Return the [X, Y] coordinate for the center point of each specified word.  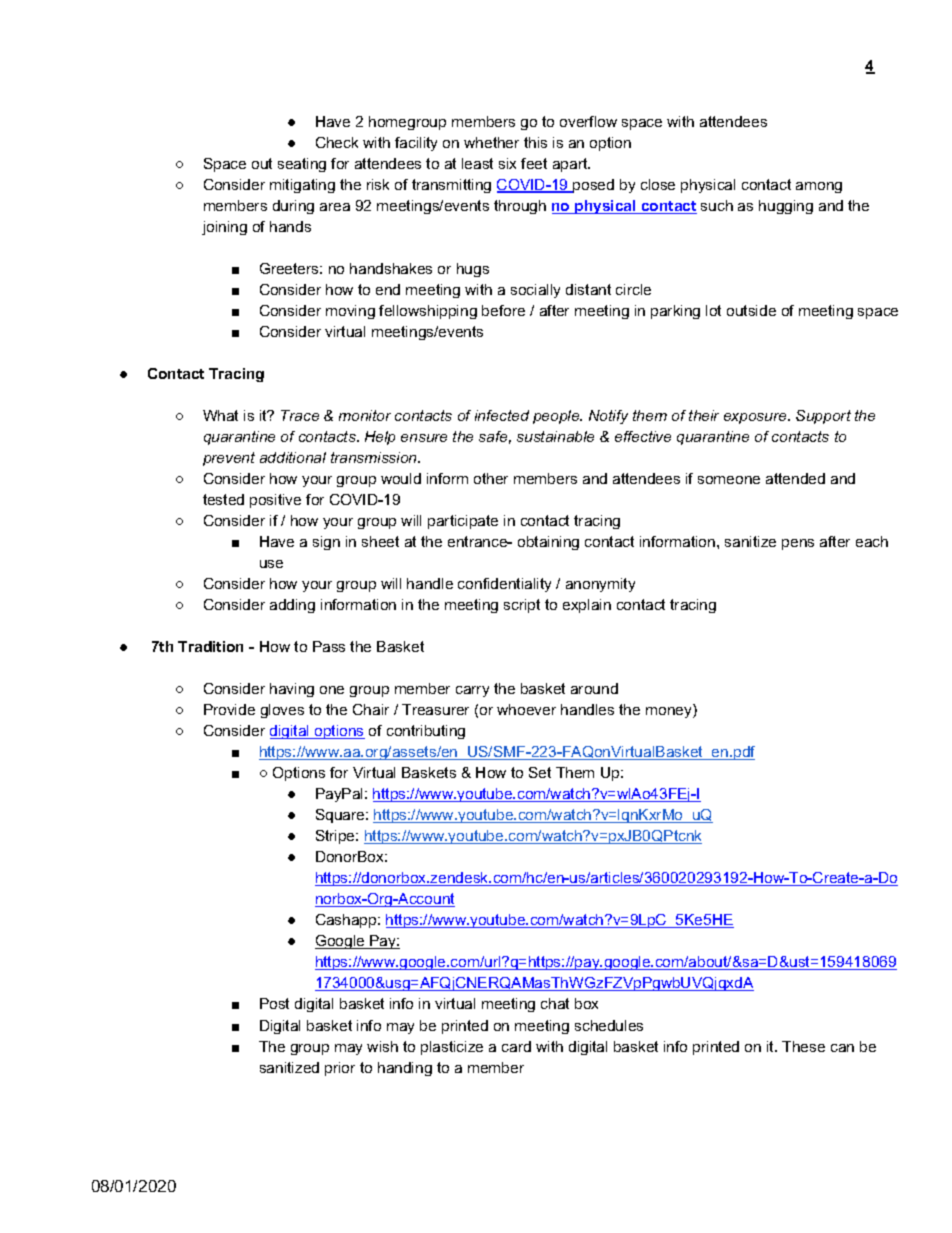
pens [798, 544]
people [557, 417]
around [594, 688]
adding [292, 606]
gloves [282, 711]
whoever [526, 709]
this [535, 142]
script [522, 606]
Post [274, 1003]
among [819, 187]
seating [302, 165]
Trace [300, 415]
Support [823, 417]
